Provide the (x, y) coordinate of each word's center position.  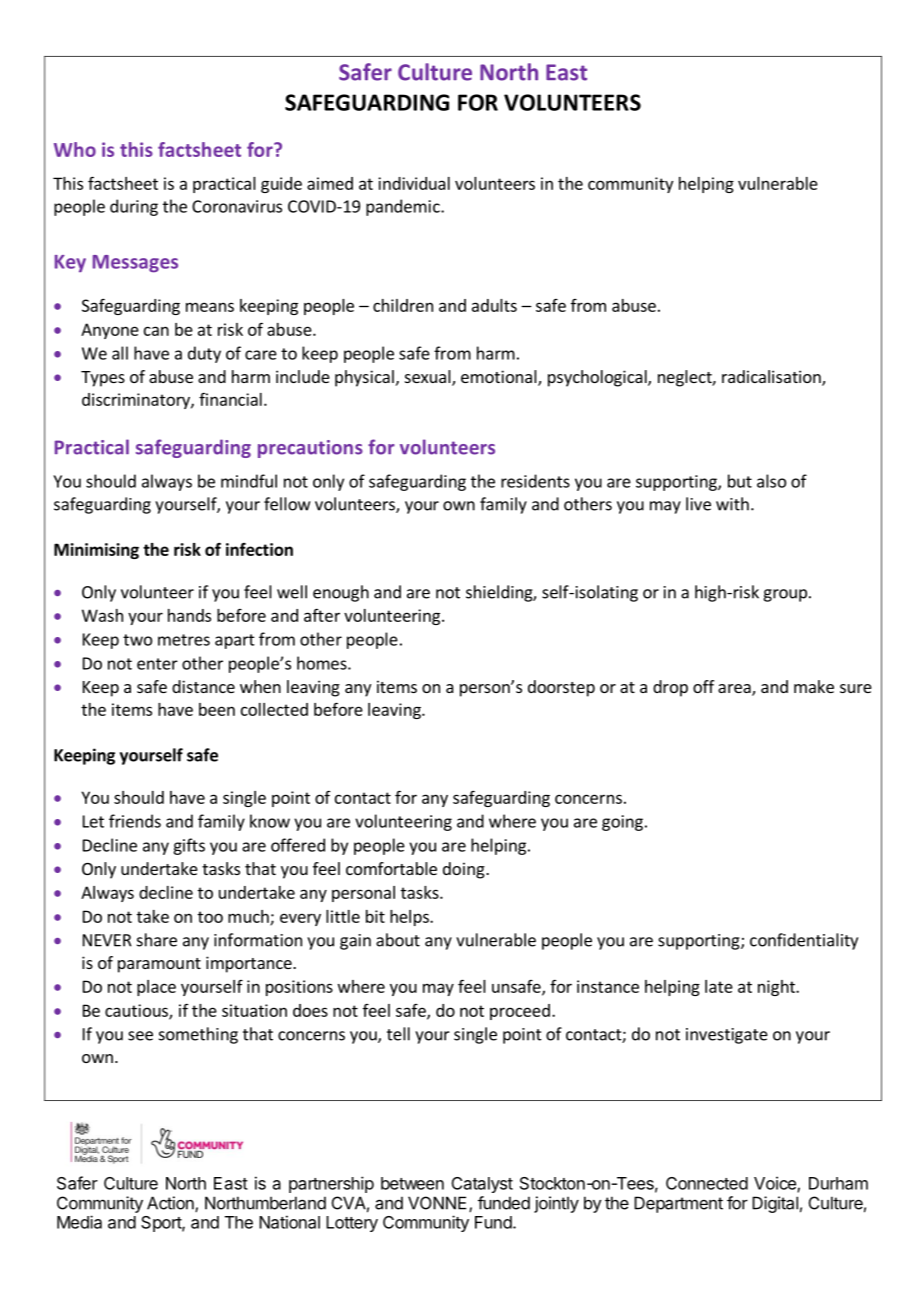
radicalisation (772, 378)
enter (157, 664)
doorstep (561, 688)
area (735, 690)
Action (171, 1204)
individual (414, 183)
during (134, 207)
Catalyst (482, 1185)
